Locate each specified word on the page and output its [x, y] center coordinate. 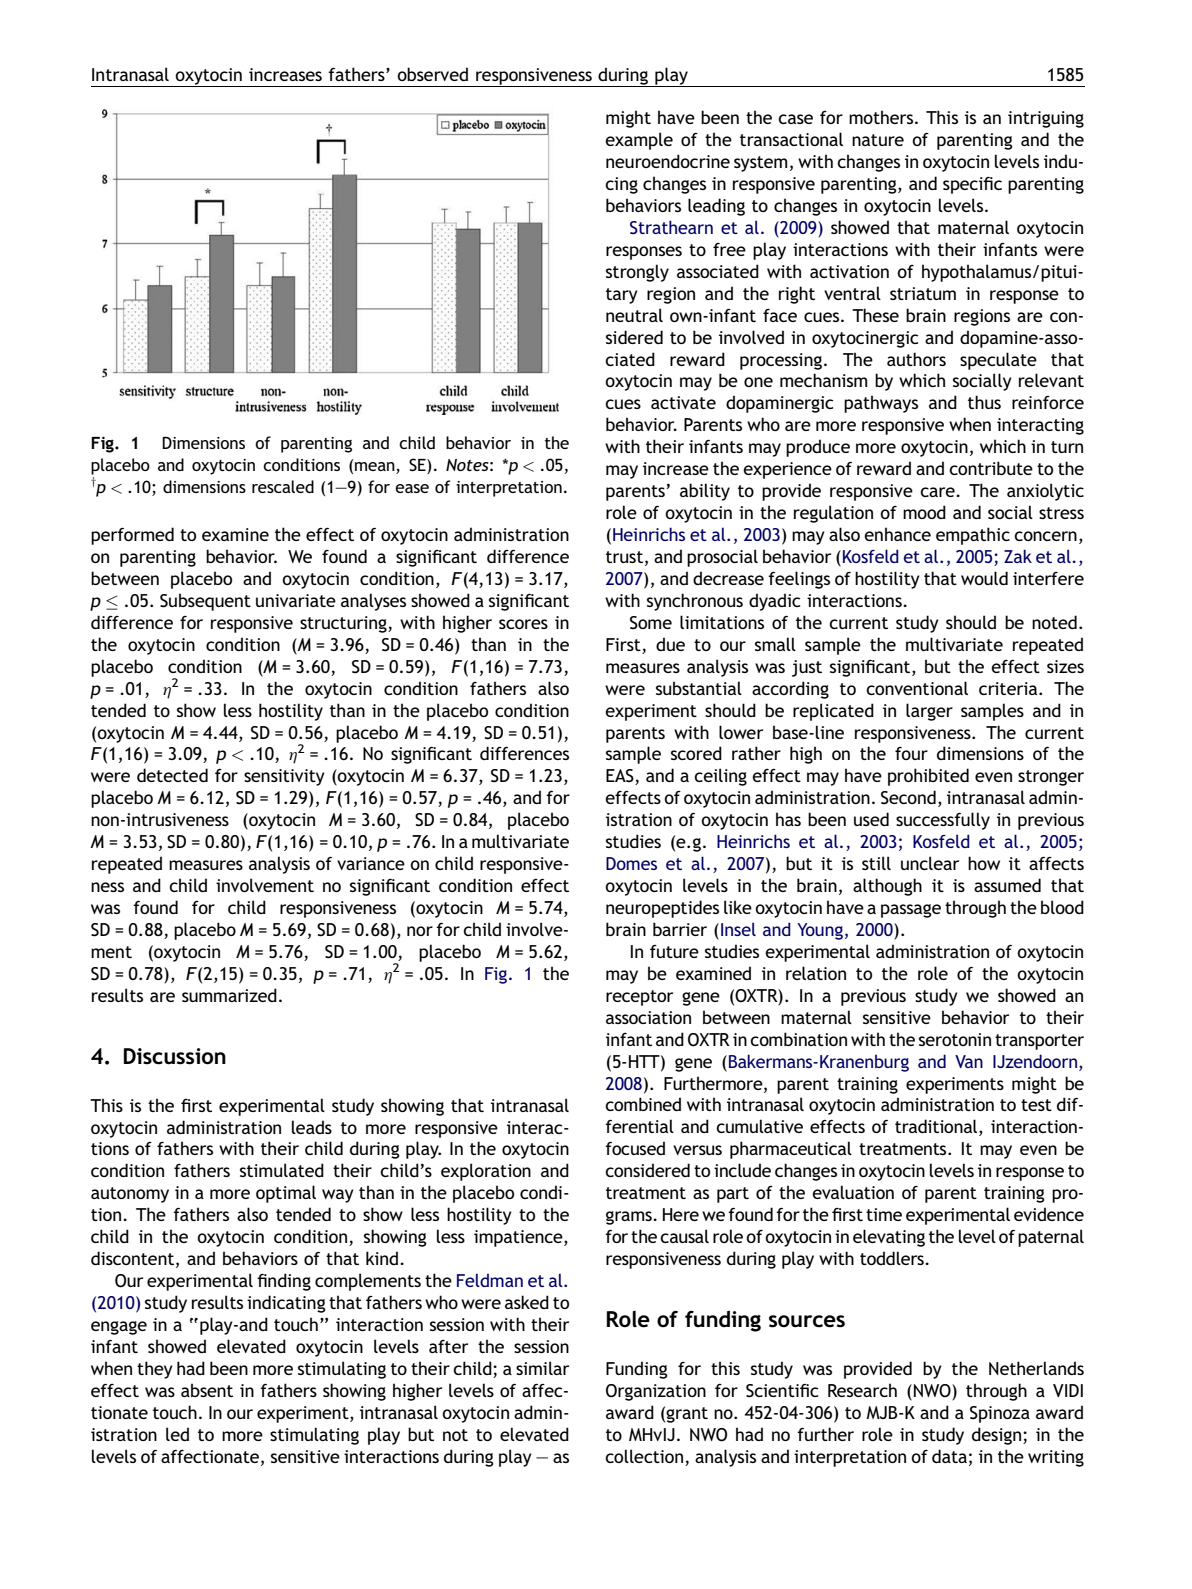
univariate [296, 600]
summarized [229, 995]
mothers [882, 117]
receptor [639, 998]
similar [542, 1368]
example [639, 141]
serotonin [955, 1039]
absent [207, 1390]
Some [651, 623]
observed [432, 74]
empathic [973, 536]
